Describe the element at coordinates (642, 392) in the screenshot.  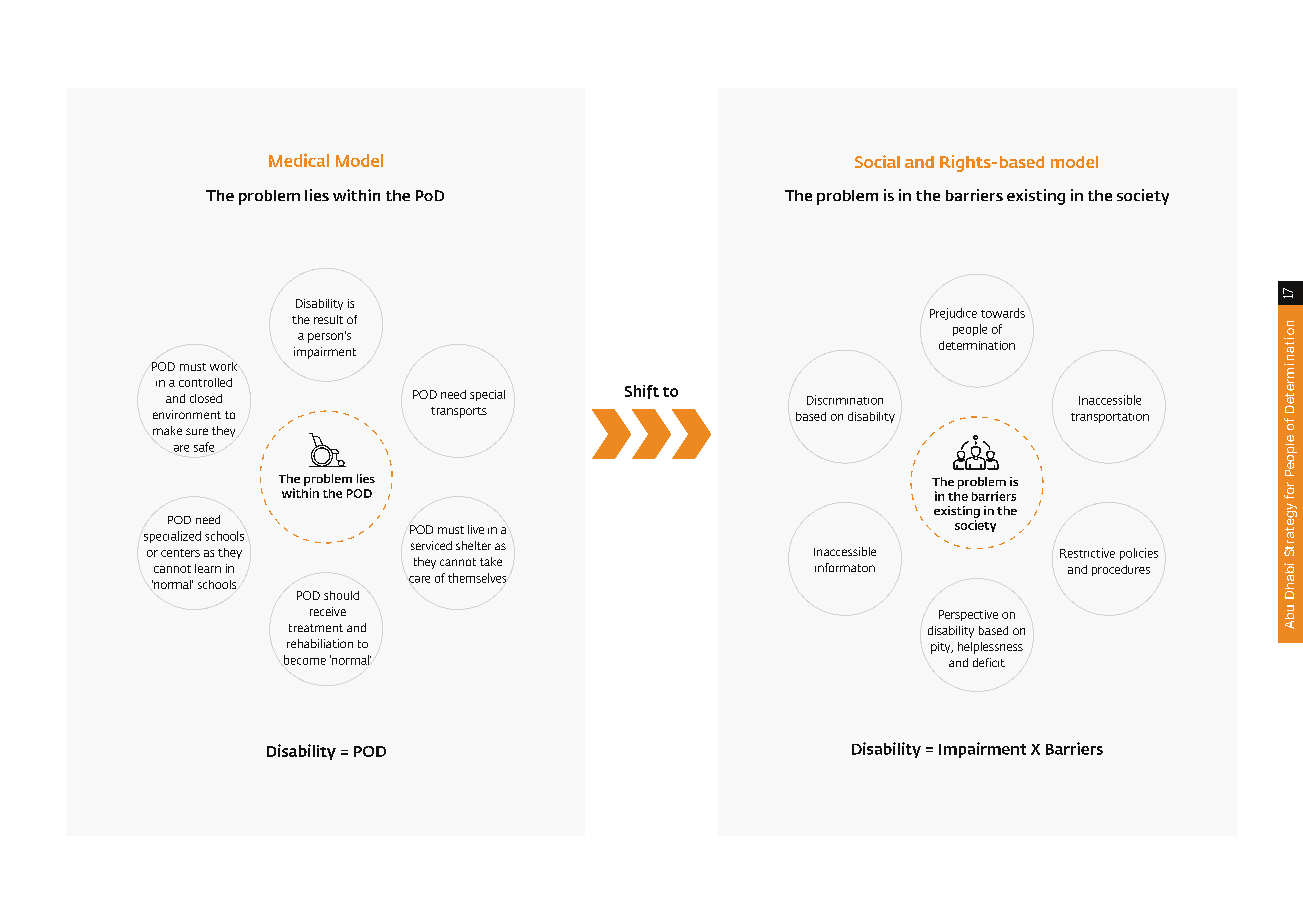
I see `Shift` at that location.
